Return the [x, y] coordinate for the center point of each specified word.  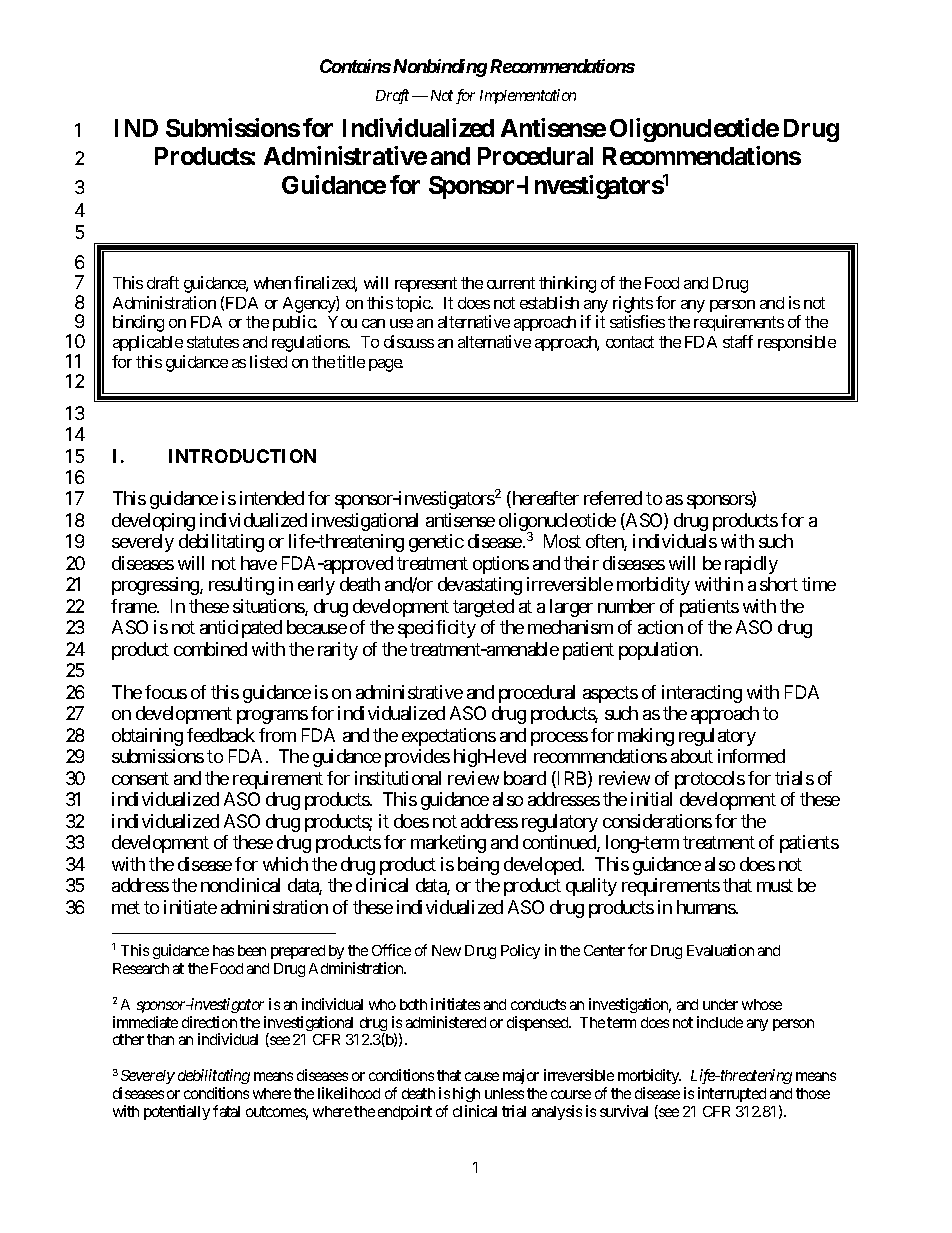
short [779, 584]
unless [504, 1093]
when [272, 283]
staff [738, 341]
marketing [448, 844]
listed [268, 361]
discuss [409, 341]
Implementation [528, 96]
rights [633, 304]
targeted [483, 608]
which [285, 864]
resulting [241, 586]
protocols [710, 780]
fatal [226, 1111]
